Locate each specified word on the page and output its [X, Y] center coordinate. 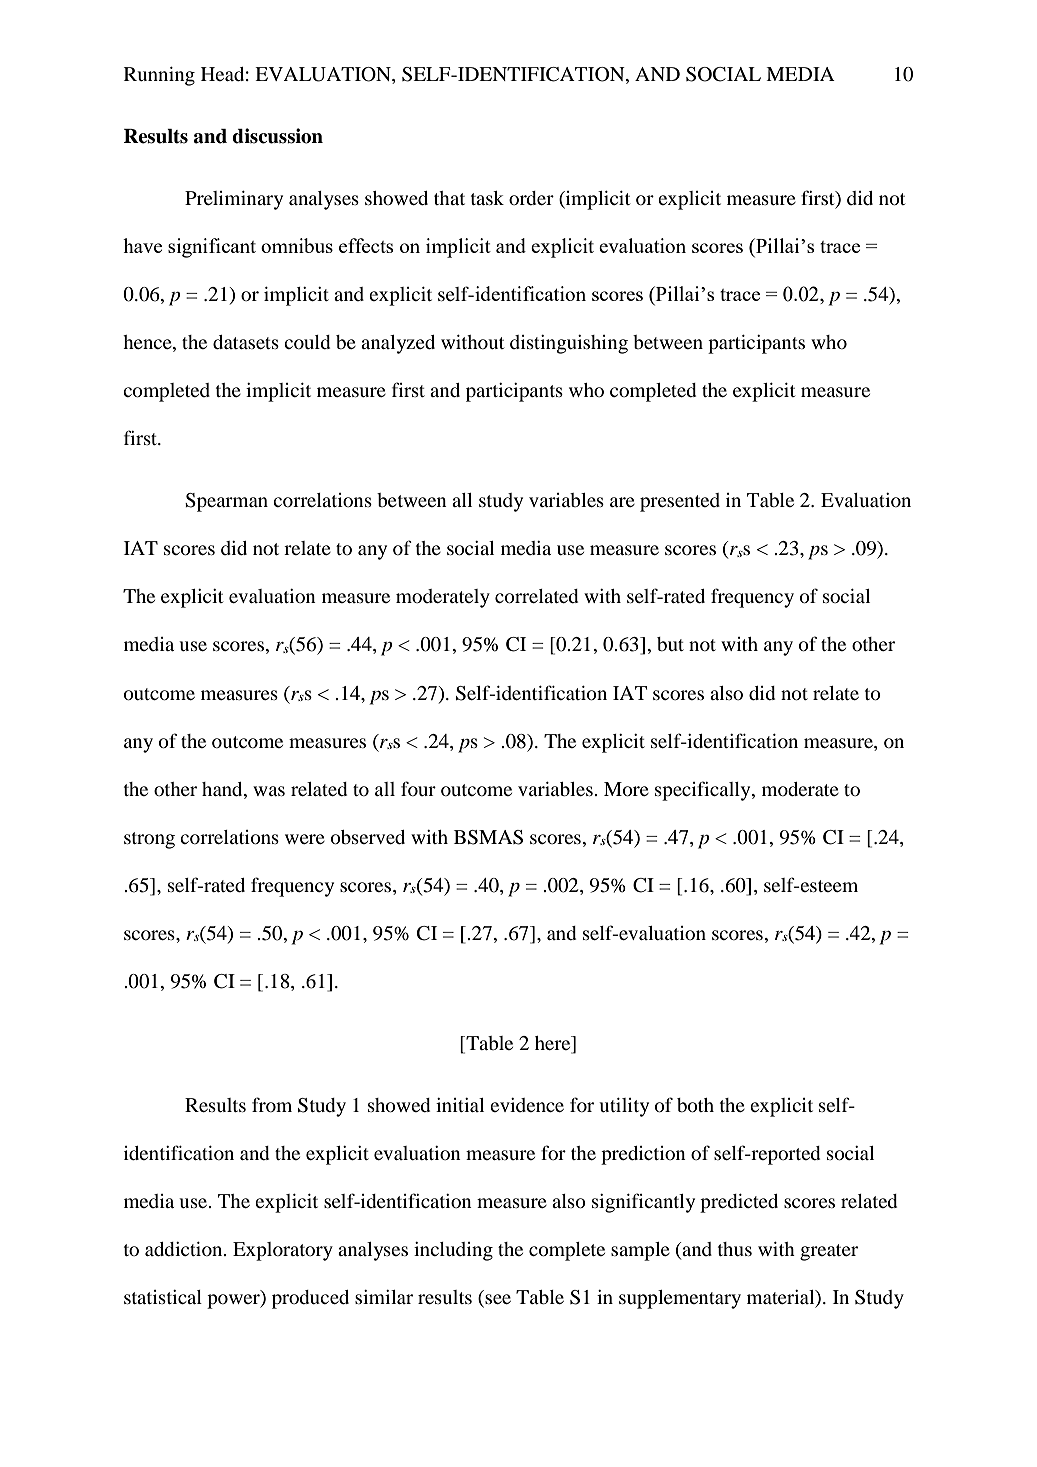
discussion [277, 136]
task [487, 198]
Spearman [226, 502]
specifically [704, 791]
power [234, 1301]
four [418, 788]
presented [680, 502]
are [622, 502]
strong [149, 840]
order [531, 198]
